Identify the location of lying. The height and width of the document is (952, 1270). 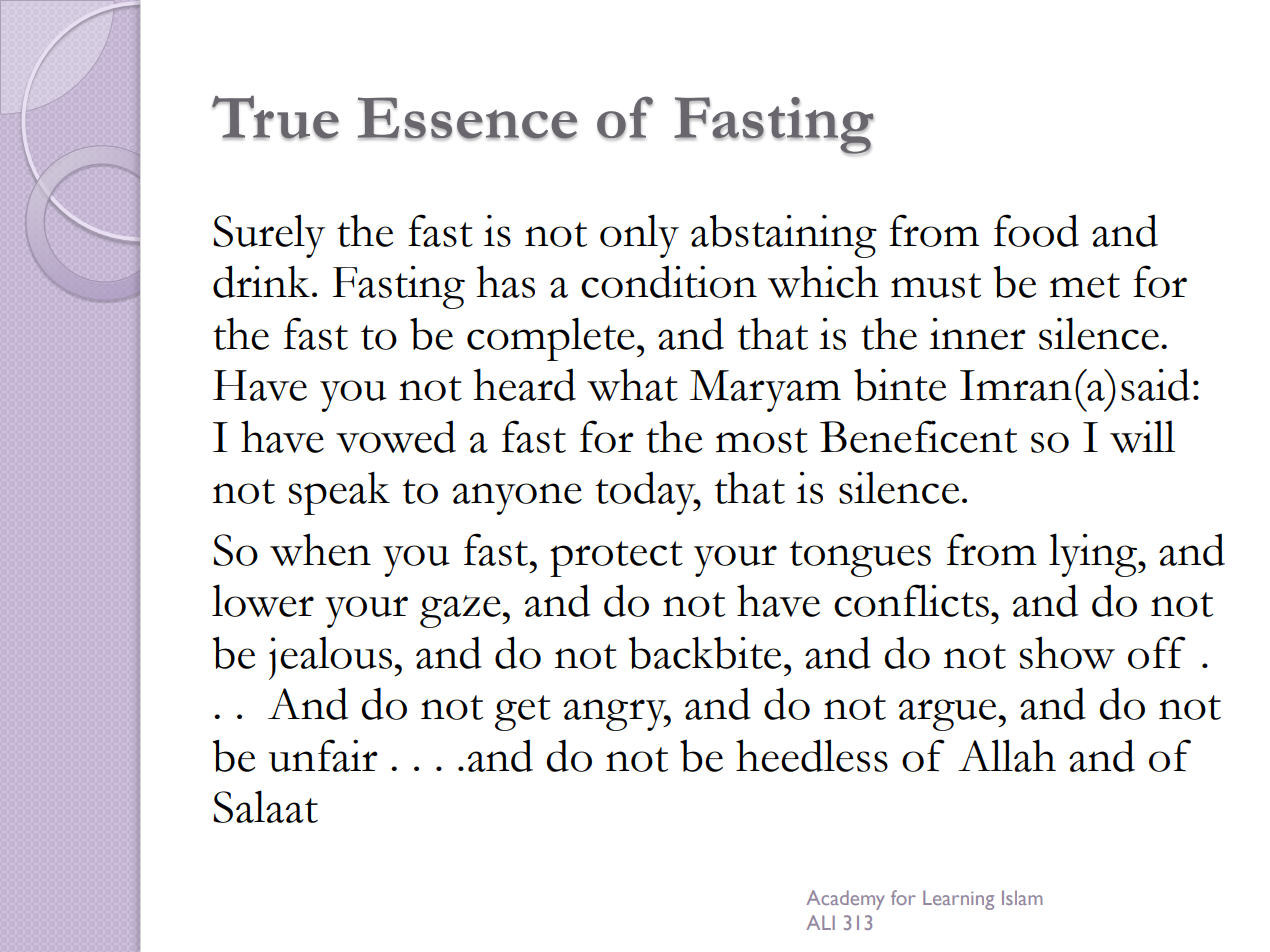
(1094, 555).
